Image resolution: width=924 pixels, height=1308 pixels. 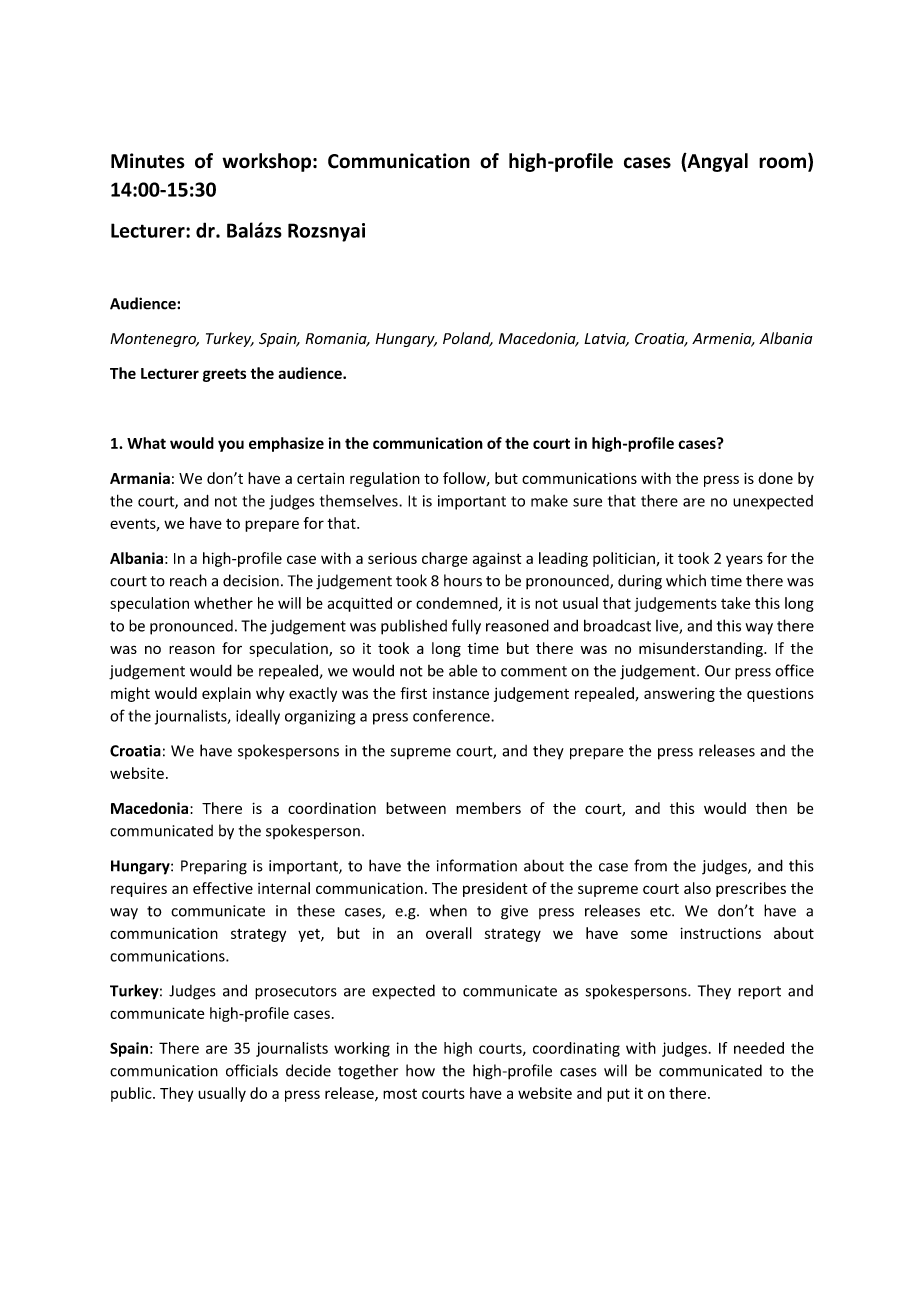 I want to click on members, so click(x=488, y=808).
